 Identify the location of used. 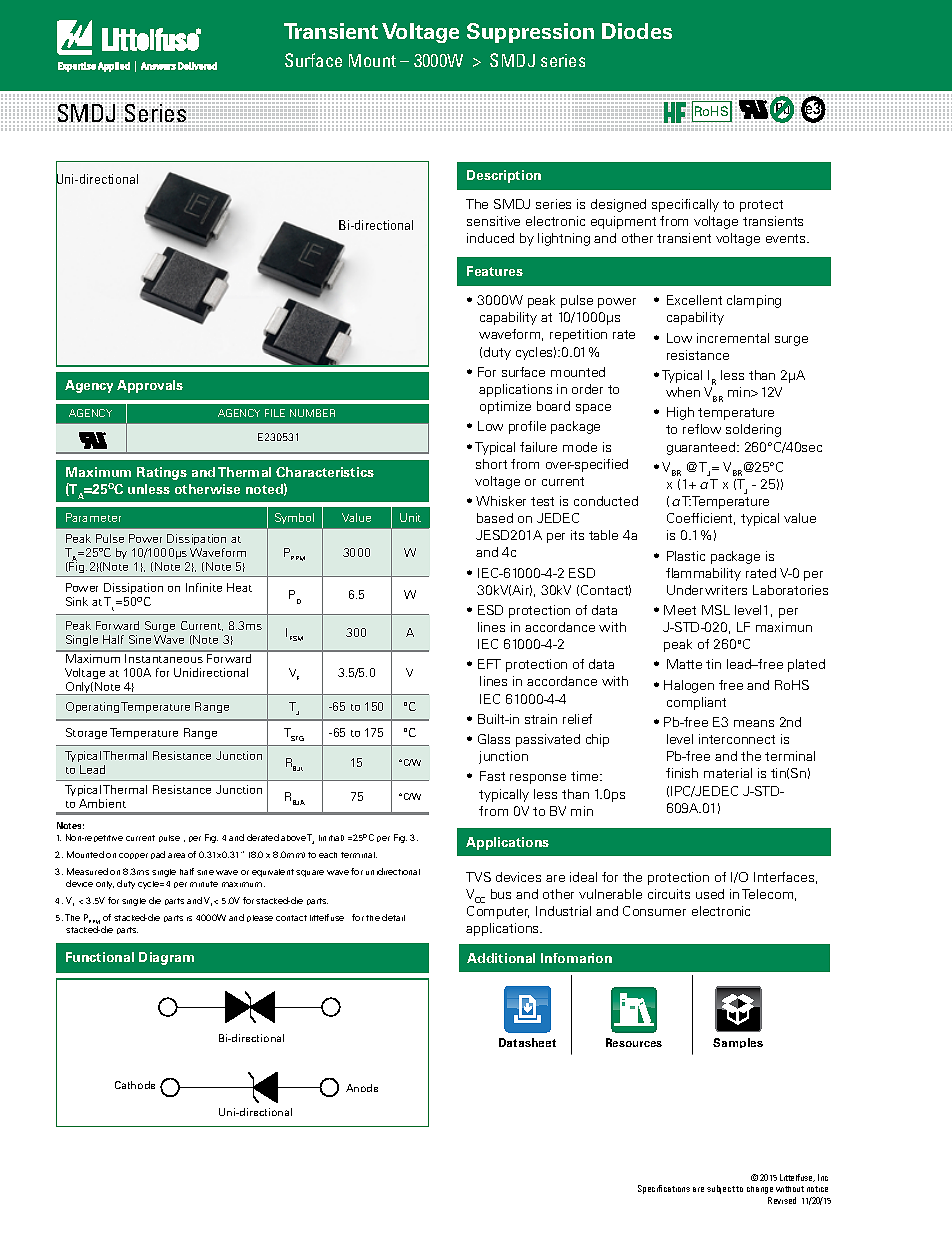
(710, 894).
